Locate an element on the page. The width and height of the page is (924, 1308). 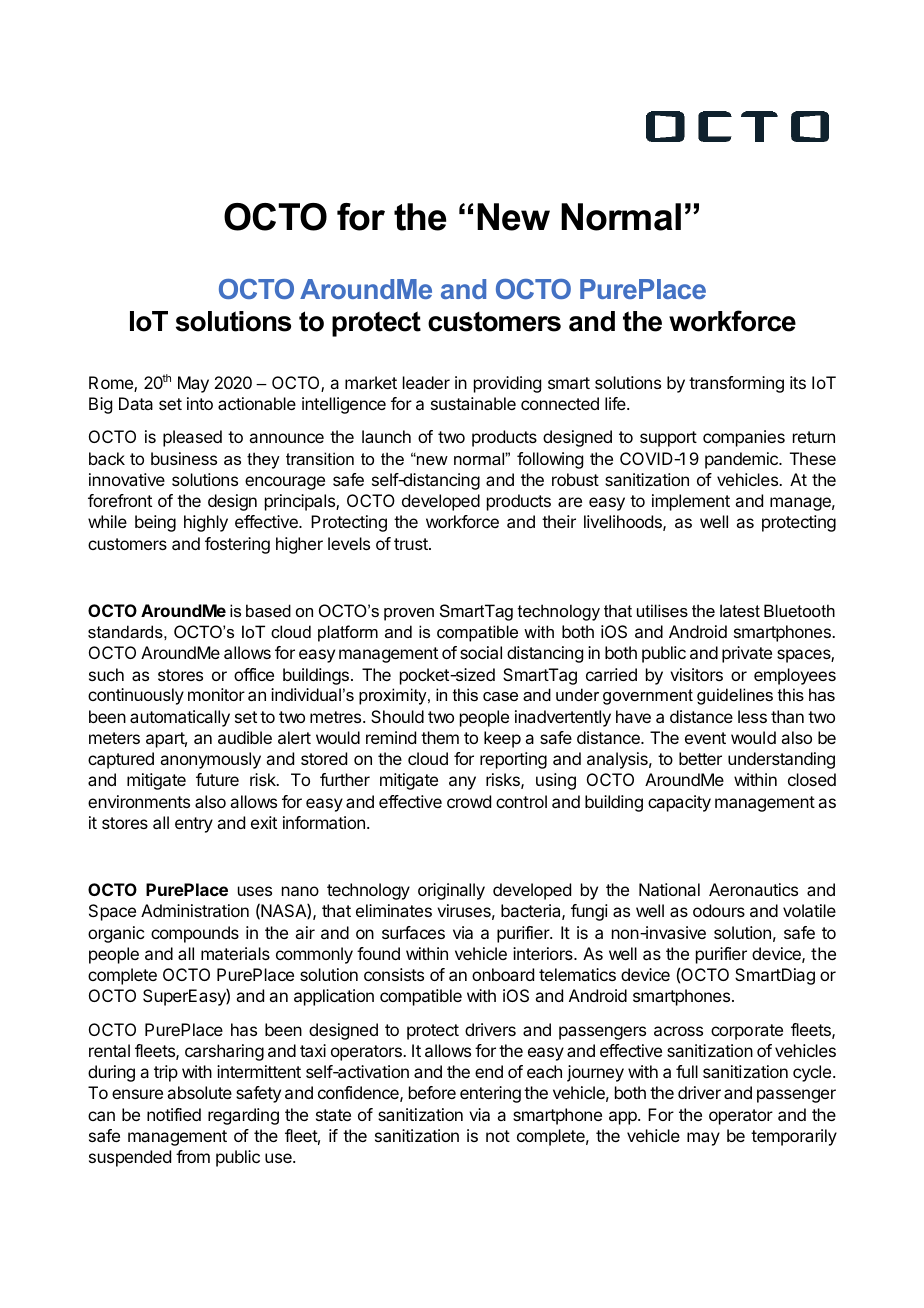
social is located at coordinates (481, 652).
